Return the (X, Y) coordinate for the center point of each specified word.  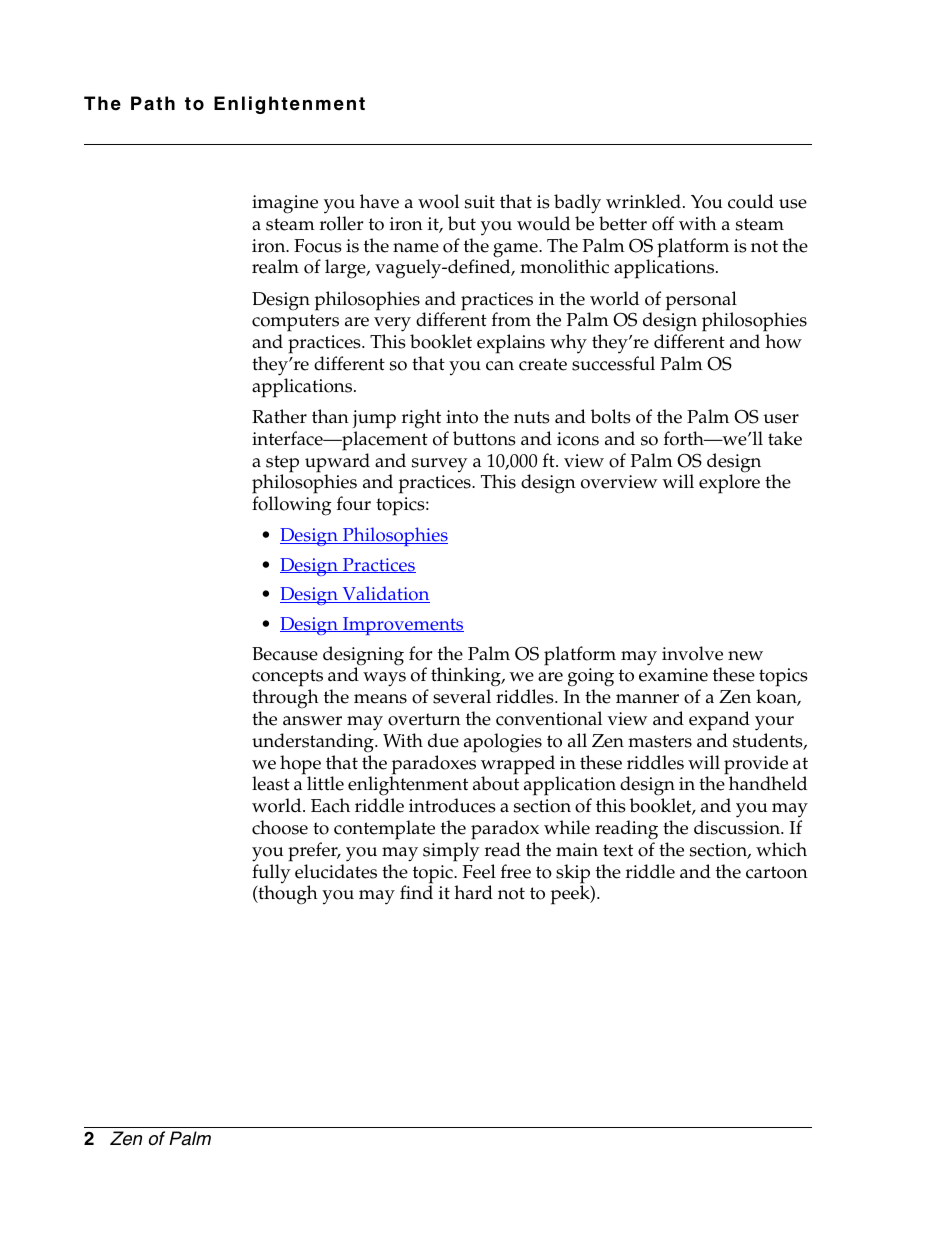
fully (271, 875)
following (292, 506)
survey (440, 465)
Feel (479, 871)
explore (729, 484)
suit (480, 202)
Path (153, 103)
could (751, 201)
